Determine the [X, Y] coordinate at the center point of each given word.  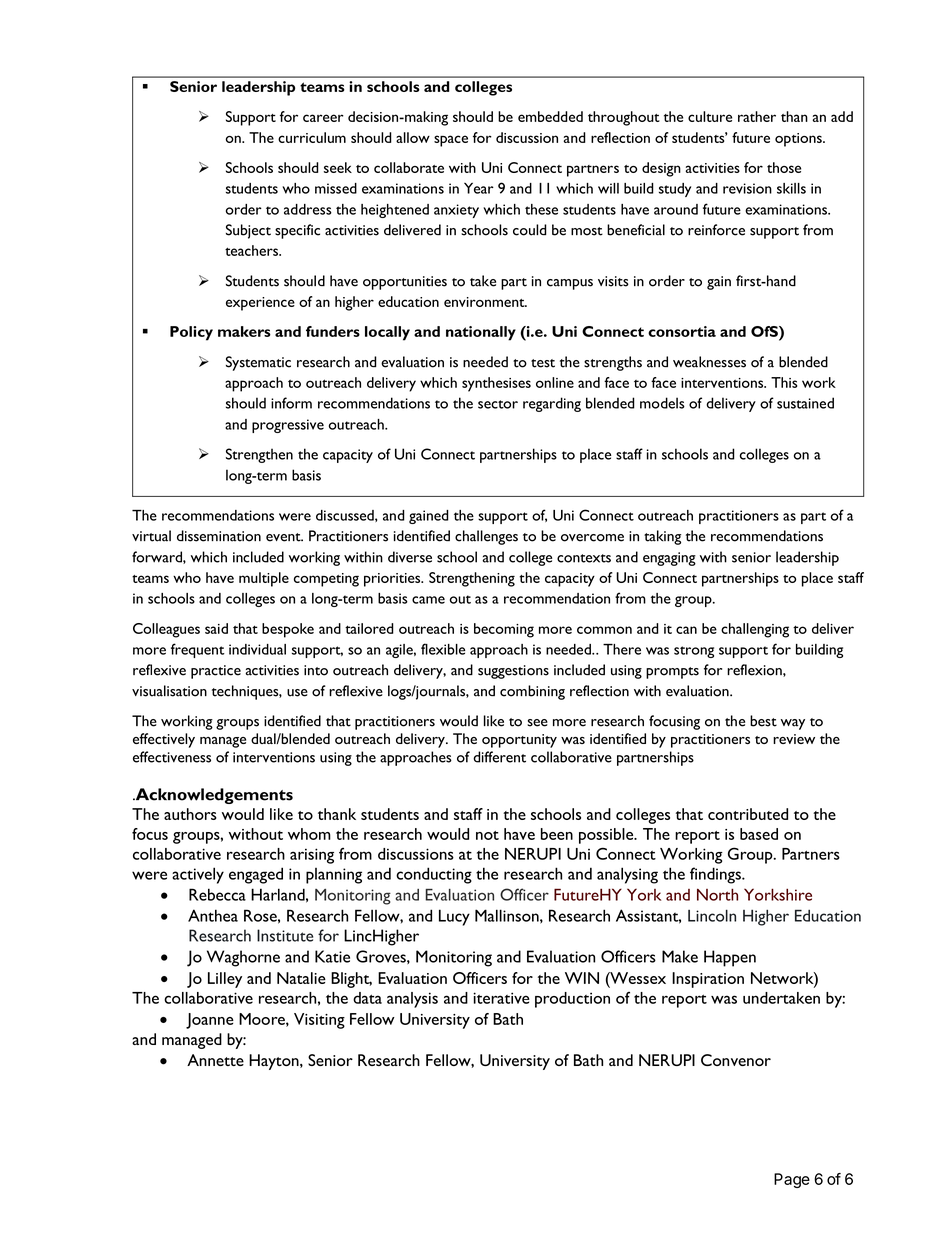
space [451, 141]
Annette [215, 1060]
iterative [501, 998]
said [216, 628]
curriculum [312, 137]
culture [710, 116]
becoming [504, 630]
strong [694, 652]
